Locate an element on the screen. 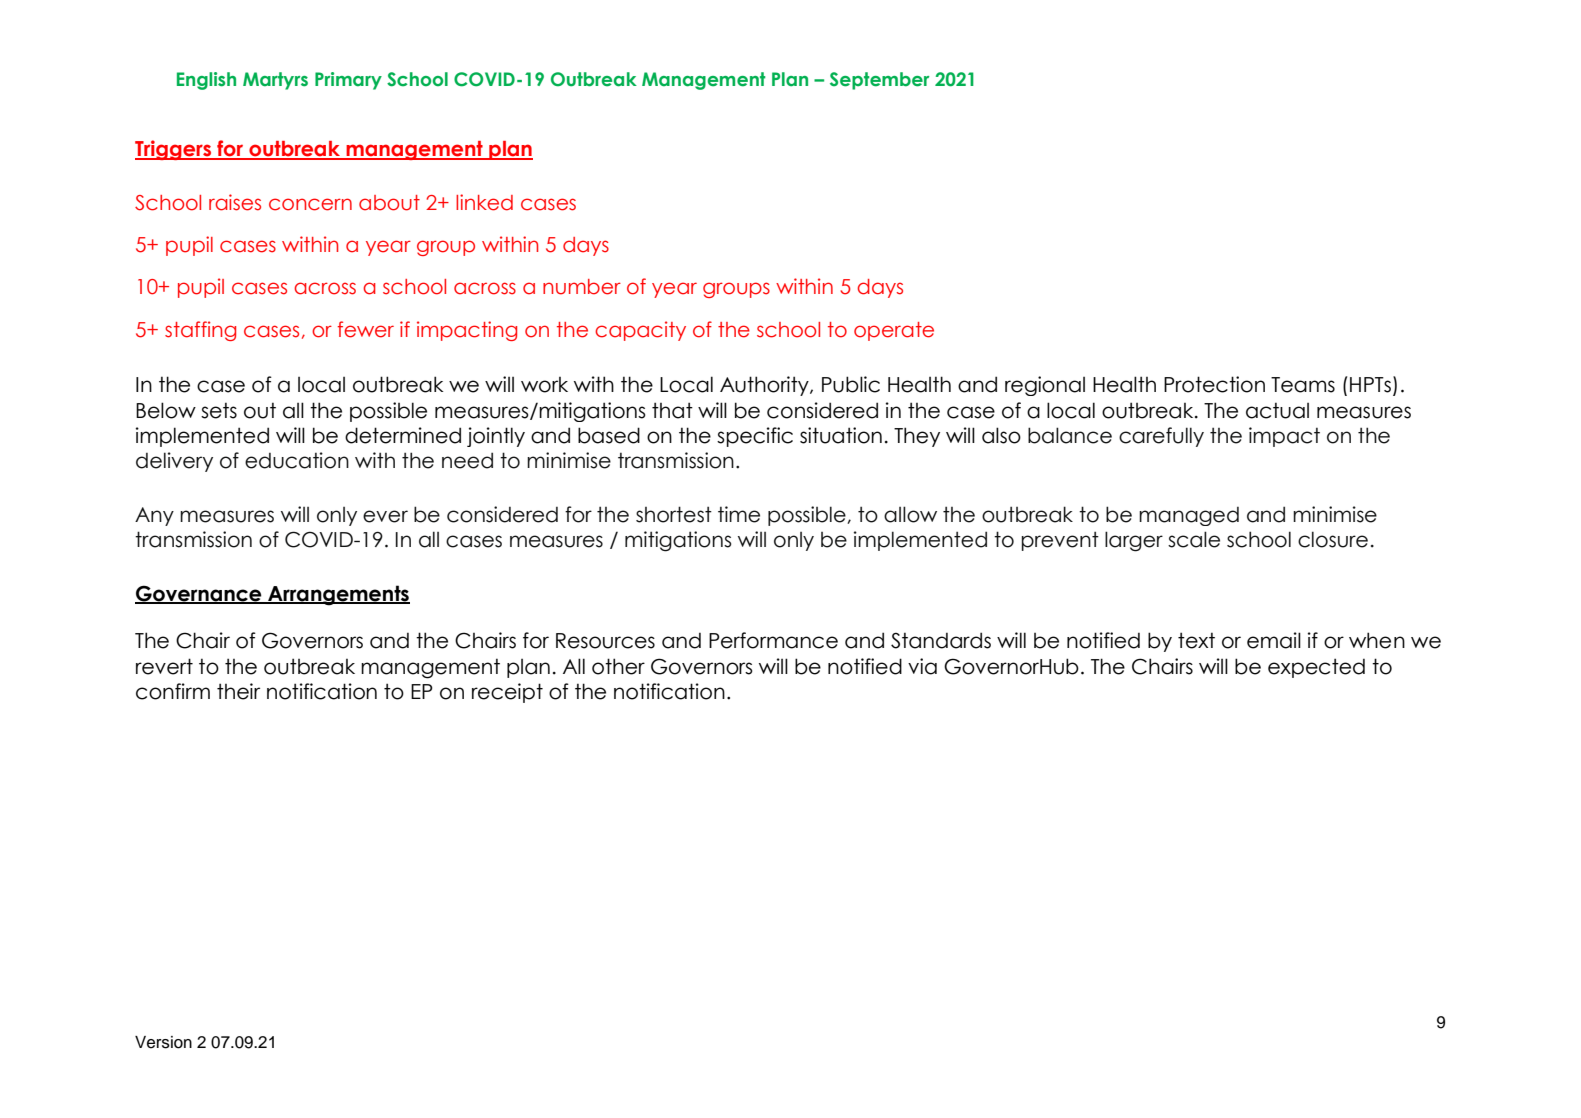 This screenshot has height=1118, width=1581. Martyrs is located at coordinates (275, 81).
